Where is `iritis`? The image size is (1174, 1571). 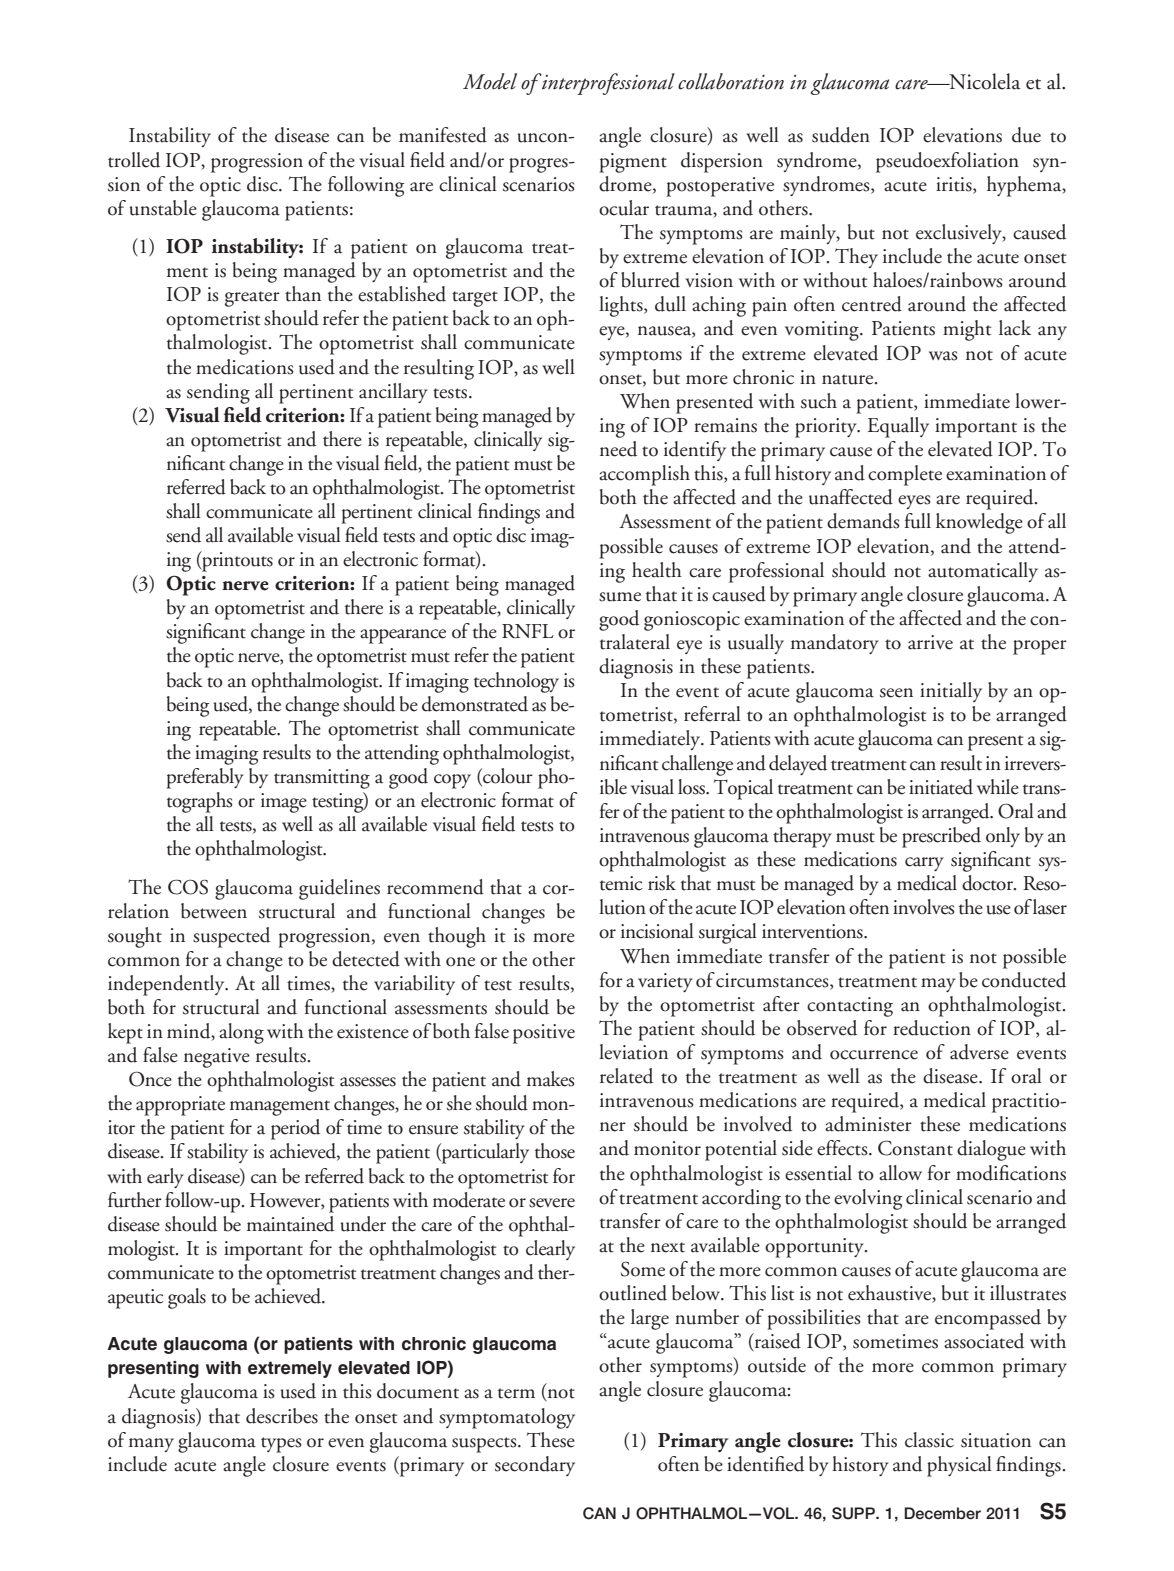 iritis is located at coordinates (955, 184).
